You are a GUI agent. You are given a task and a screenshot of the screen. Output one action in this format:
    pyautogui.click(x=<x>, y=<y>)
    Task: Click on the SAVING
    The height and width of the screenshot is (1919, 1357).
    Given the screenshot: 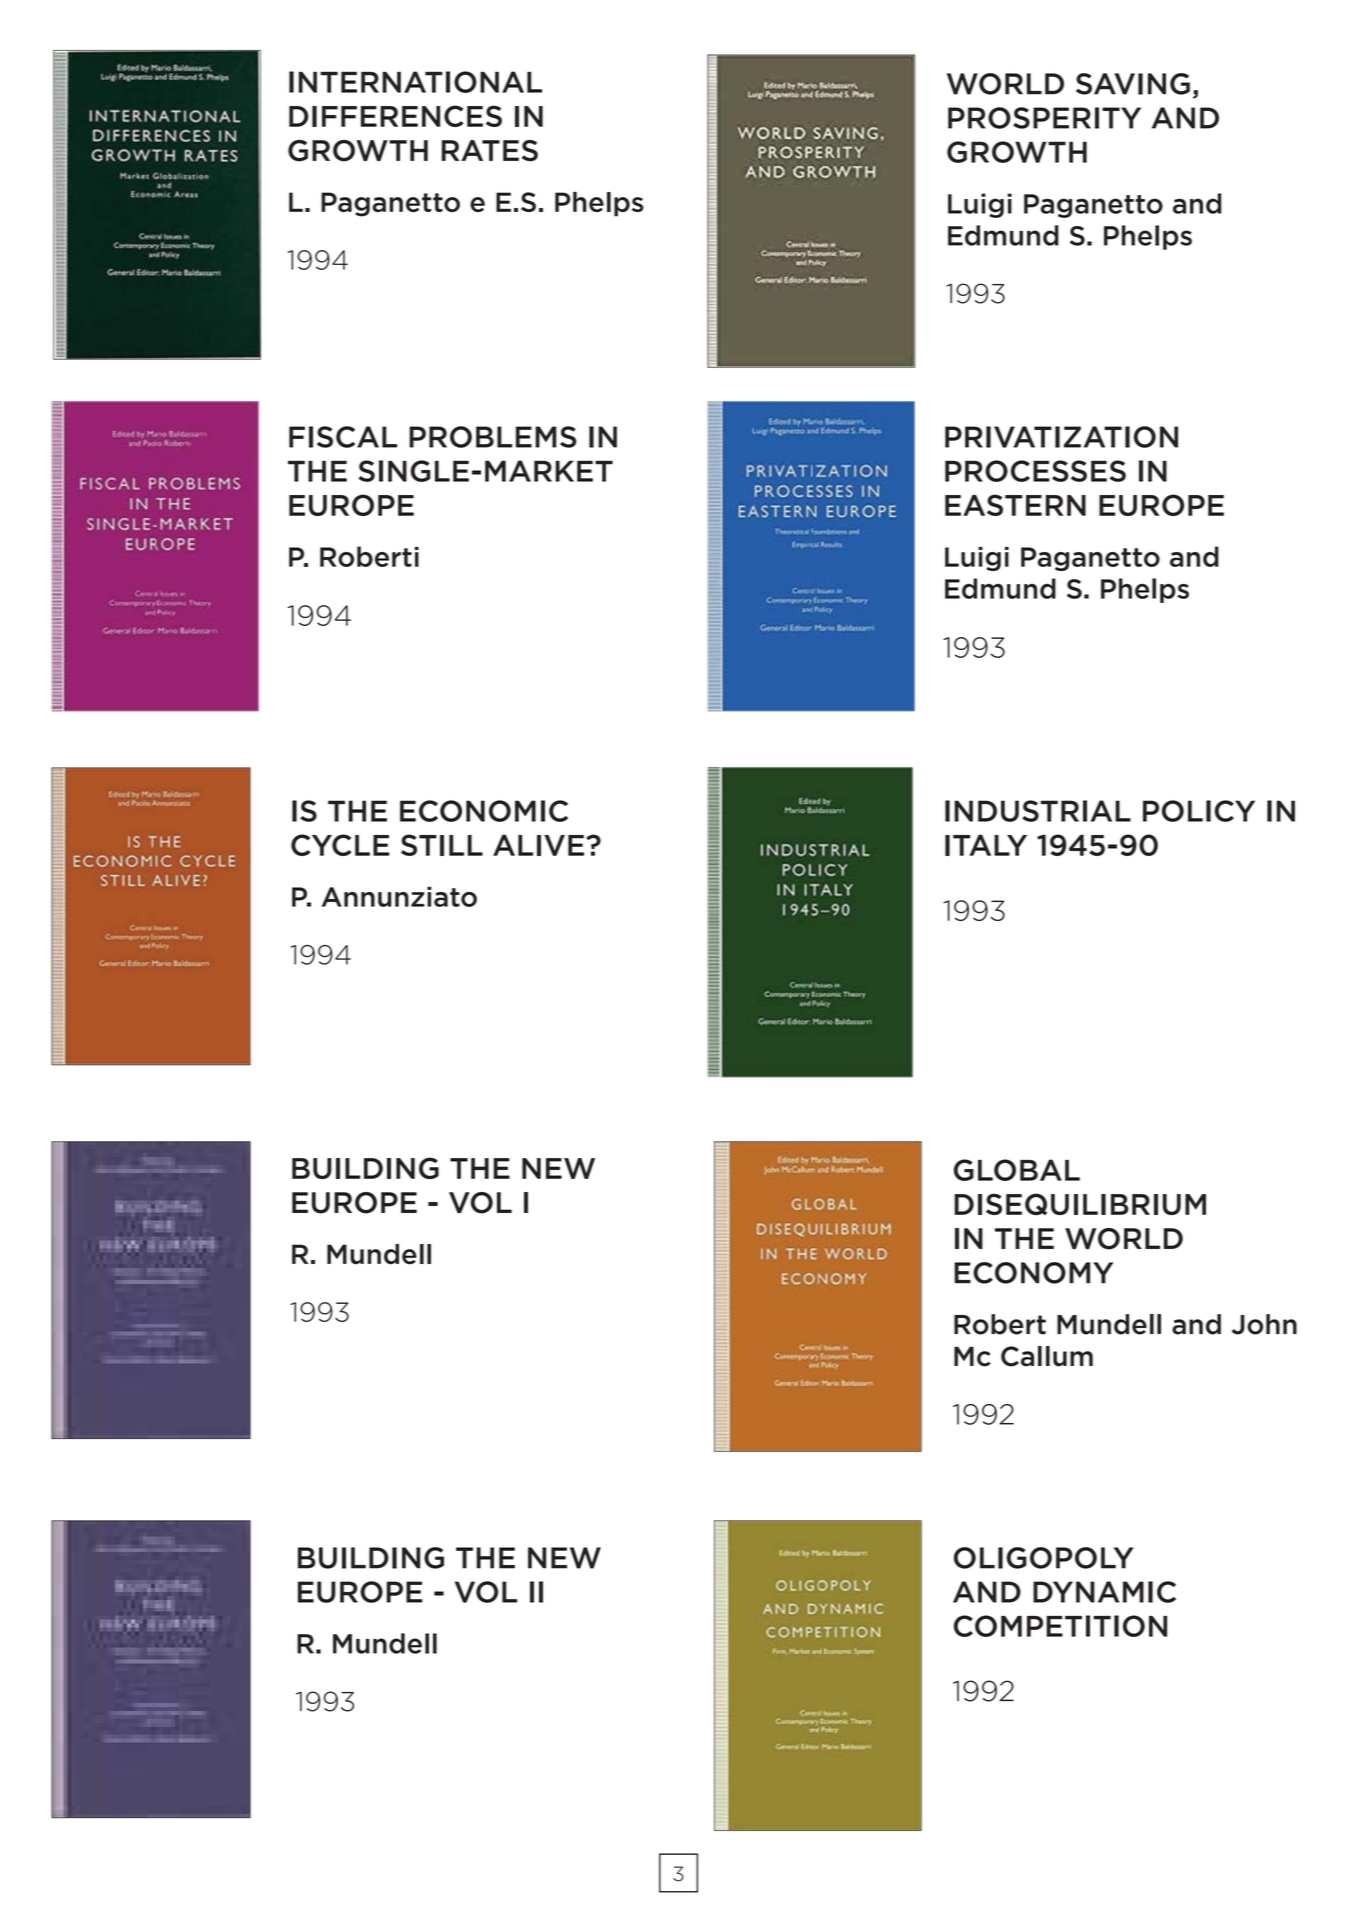 What is the action you would take?
    pyautogui.click(x=1133, y=84)
